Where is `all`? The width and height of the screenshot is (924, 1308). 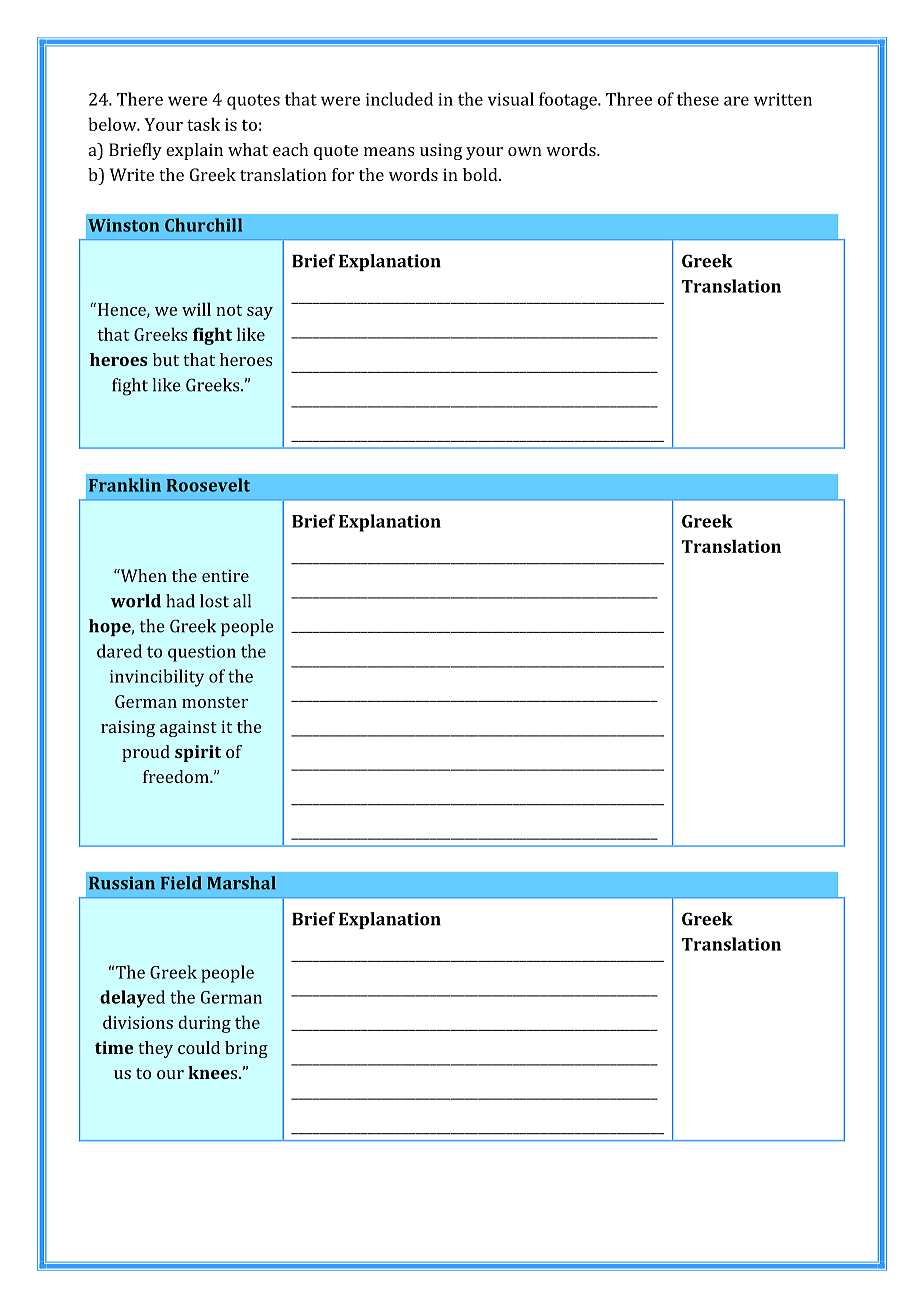 all is located at coordinates (242, 601).
